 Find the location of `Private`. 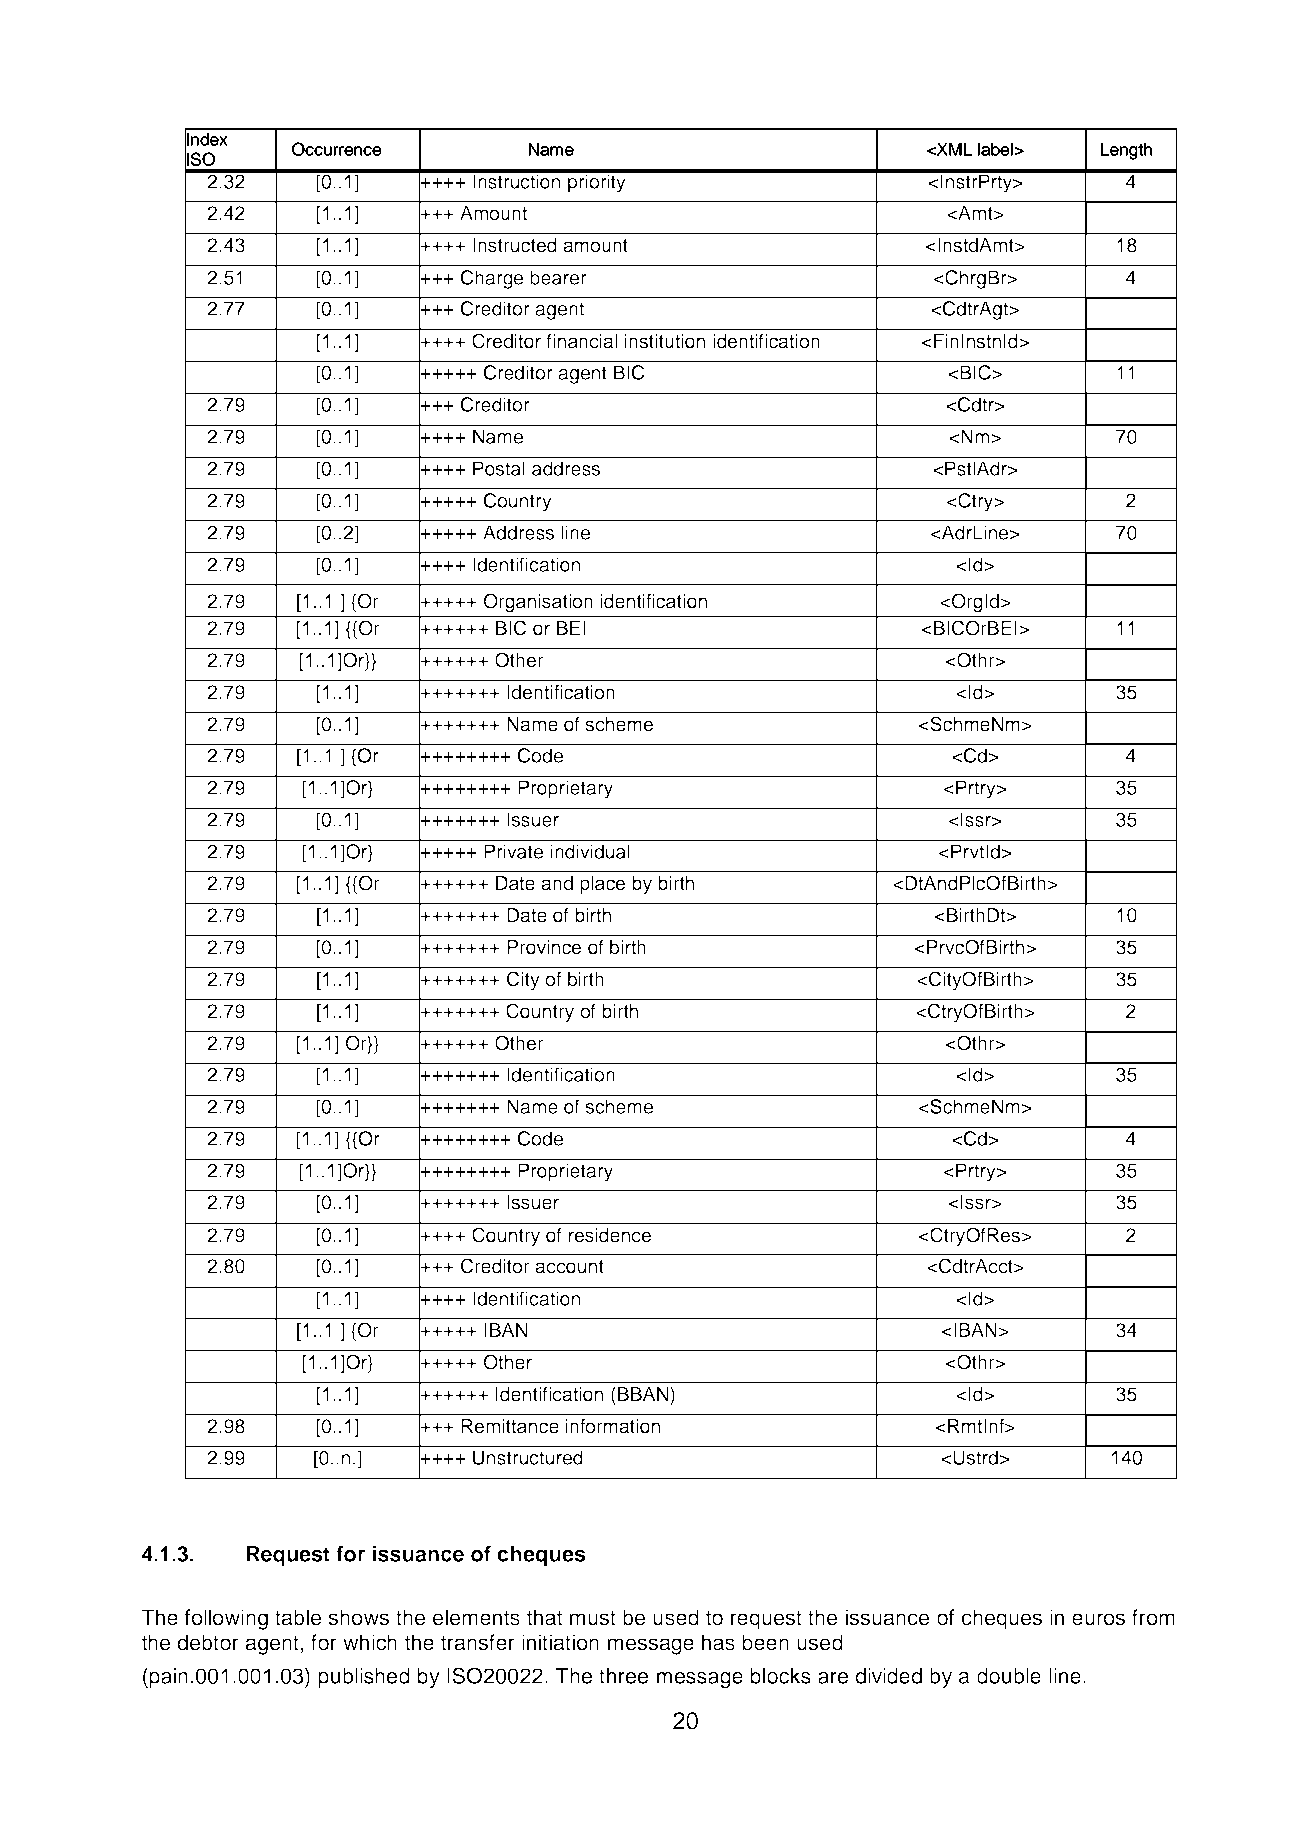

Private is located at coordinates (513, 851).
